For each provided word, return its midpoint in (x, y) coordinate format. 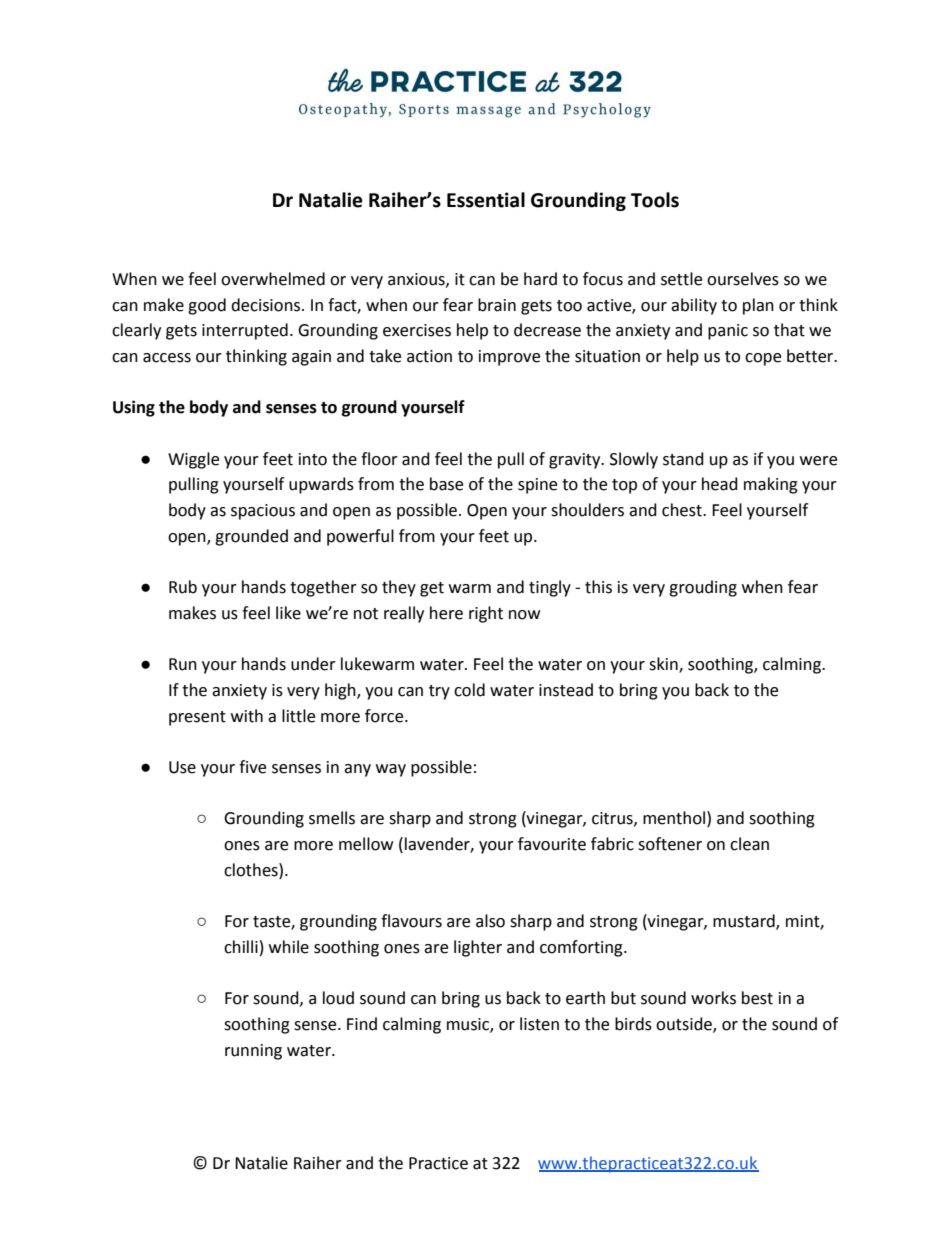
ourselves (743, 279)
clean (749, 844)
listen (539, 1024)
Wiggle (193, 460)
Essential (486, 200)
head (720, 484)
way (391, 770)
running (253, 1052)
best (757, 998)
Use (182, 767)
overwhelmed (273, 279)
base (446, 484)
